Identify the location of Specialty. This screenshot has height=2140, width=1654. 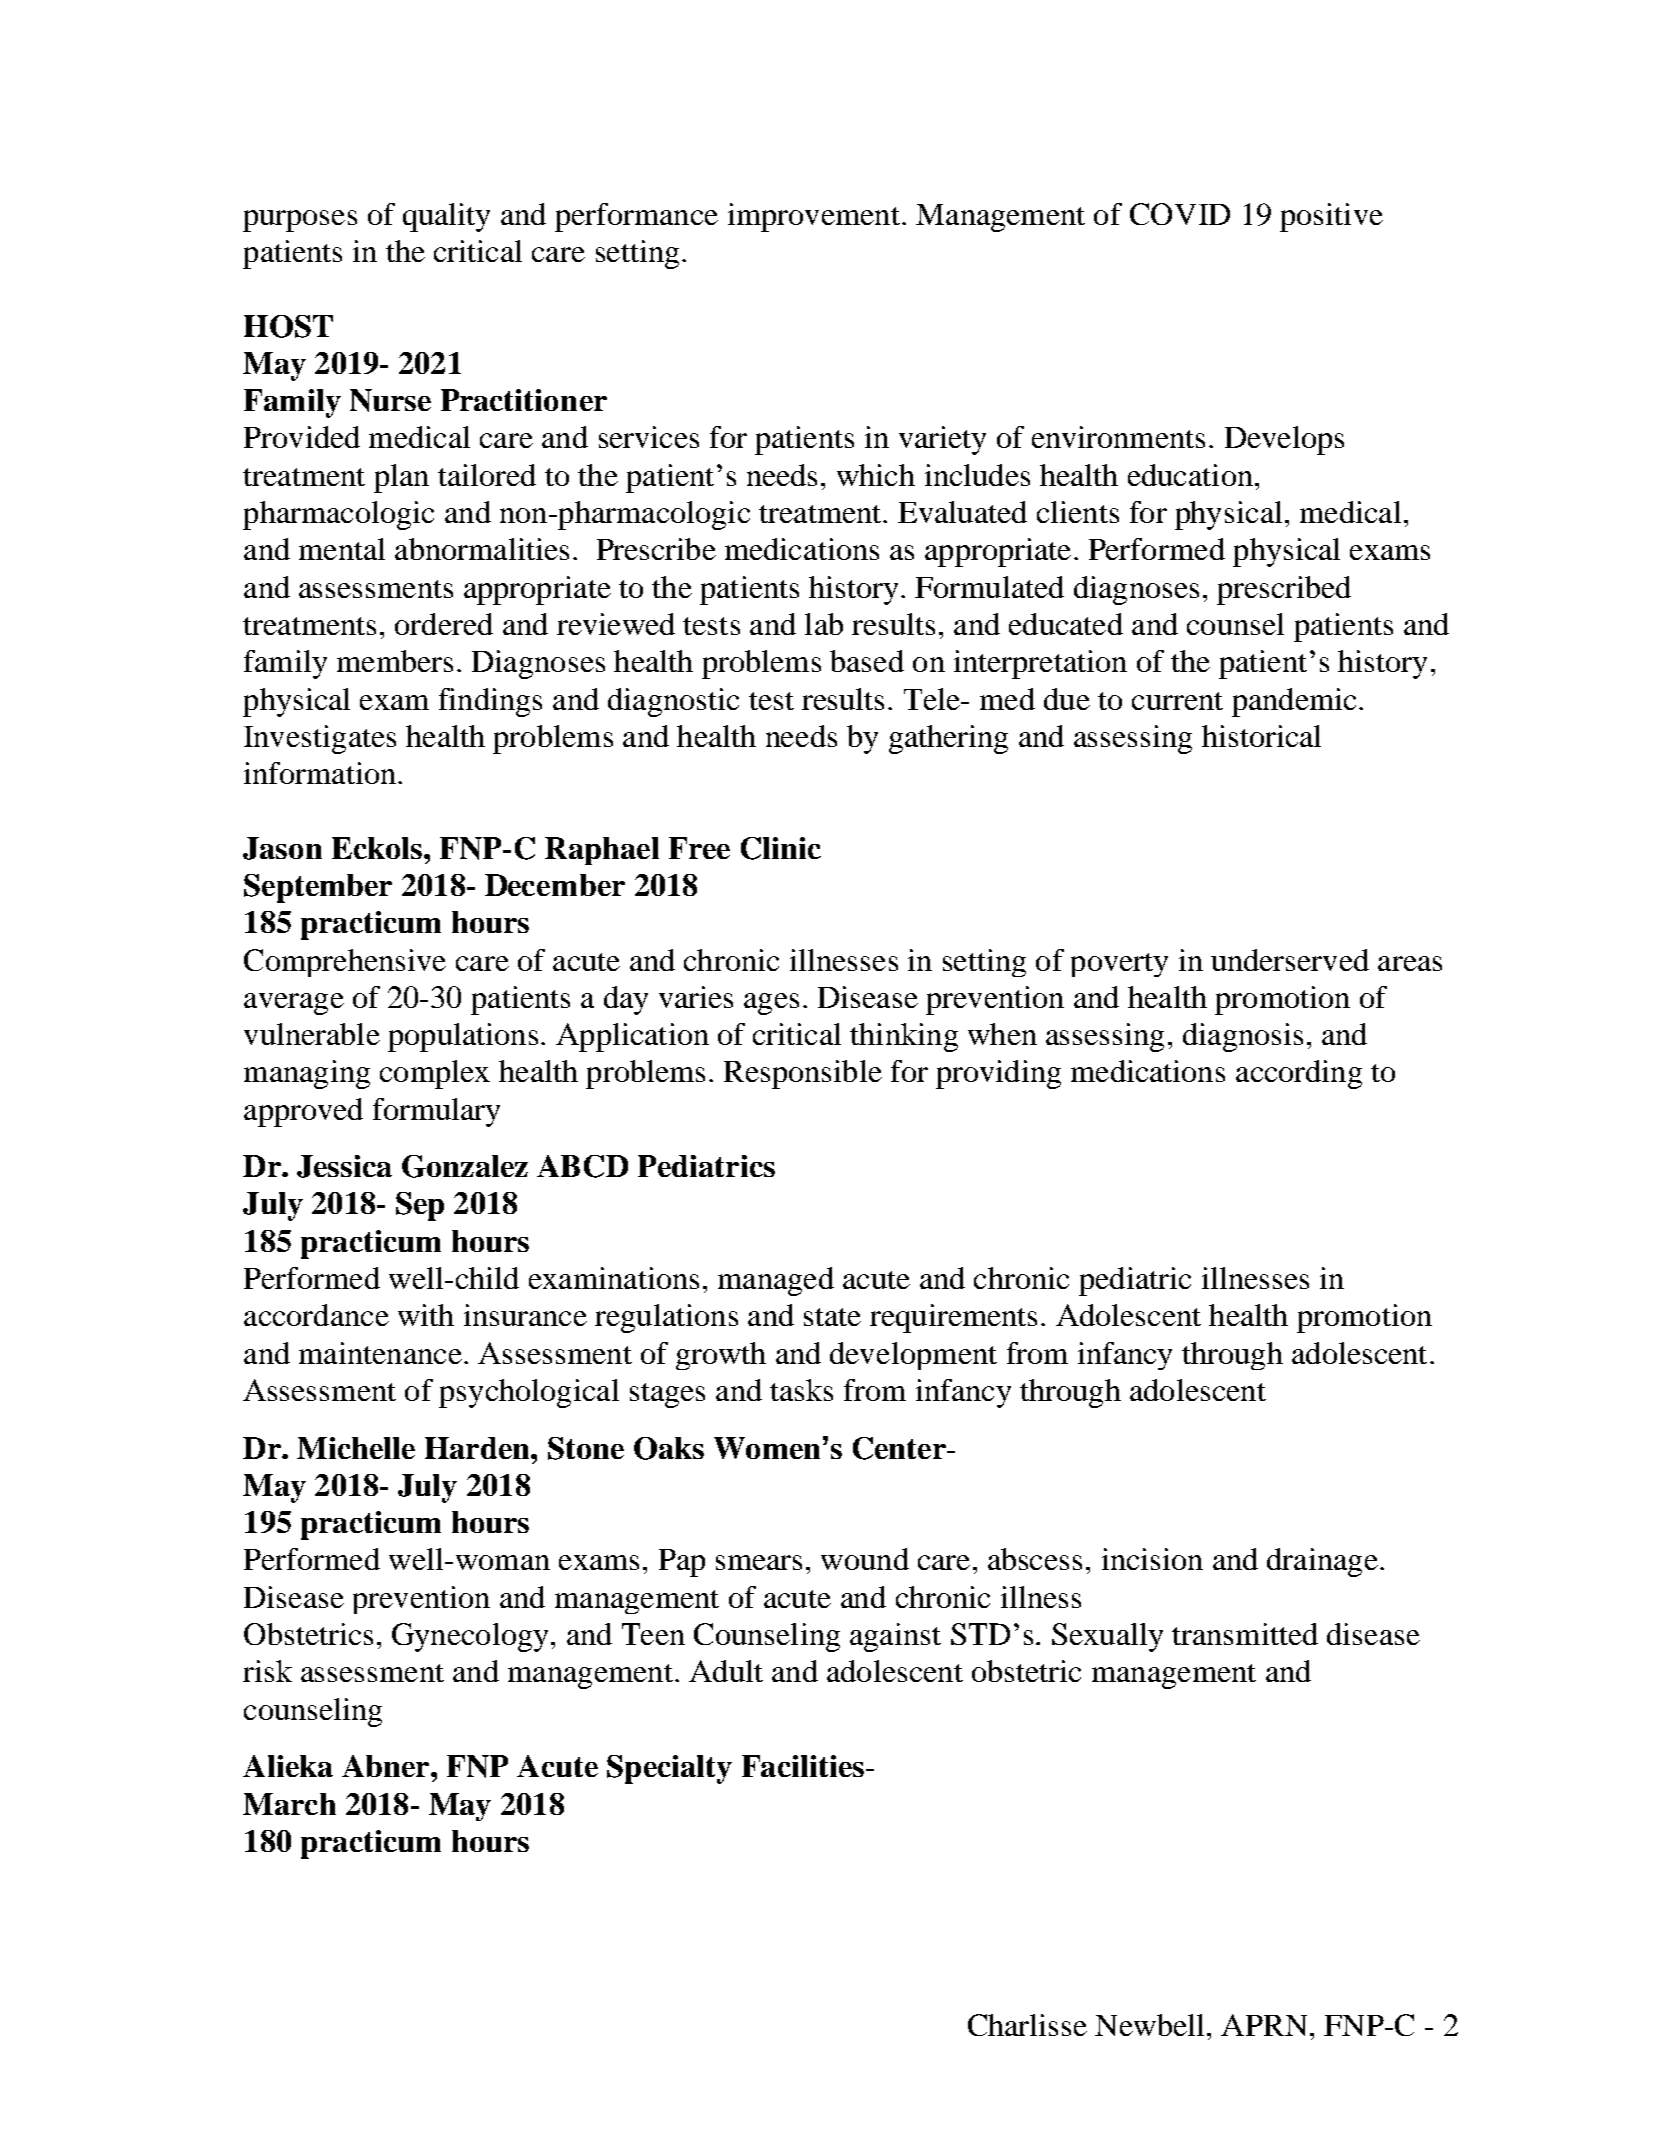
(669, 1769).
